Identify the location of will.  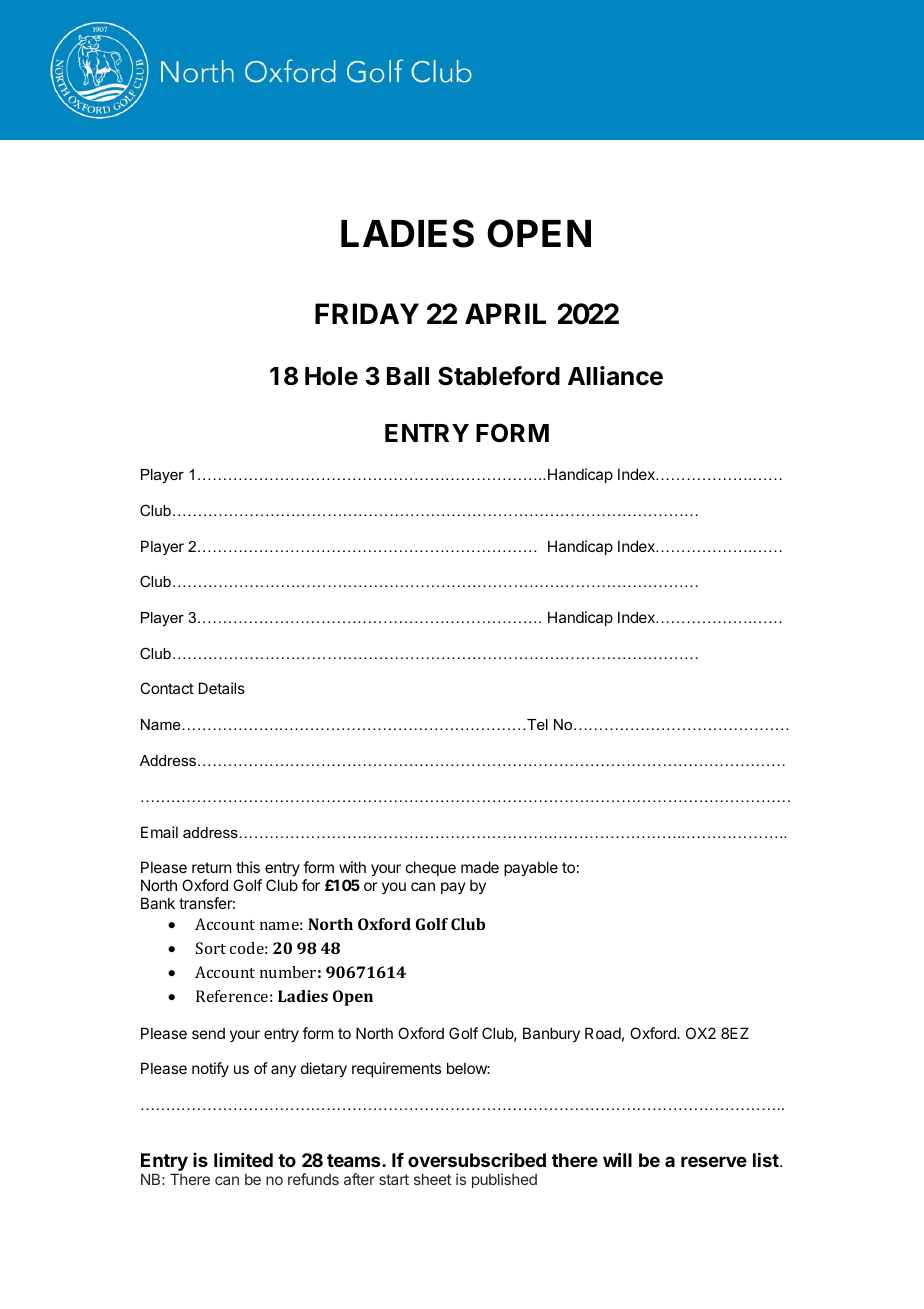
(617, 1159).
